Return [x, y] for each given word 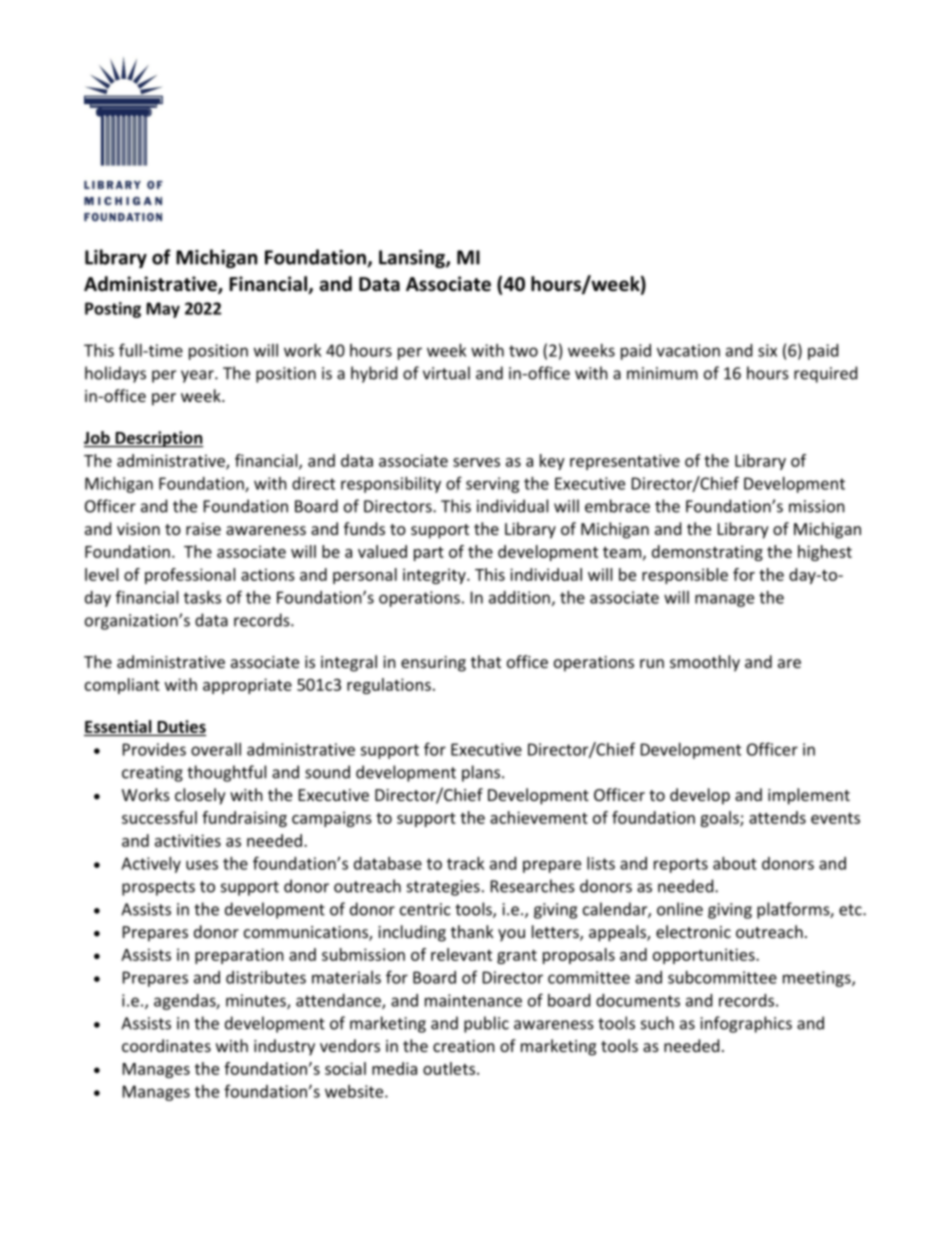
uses [202, 865]
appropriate [247, 686]
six [767, 350]
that [486, 661]
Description [158, 439]
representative [625, 462]
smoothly [705, 663]
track [465, 863]
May [163, 310]
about [735, 863]
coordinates [166, 1045]
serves [476, 462]
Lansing [413, 259]
